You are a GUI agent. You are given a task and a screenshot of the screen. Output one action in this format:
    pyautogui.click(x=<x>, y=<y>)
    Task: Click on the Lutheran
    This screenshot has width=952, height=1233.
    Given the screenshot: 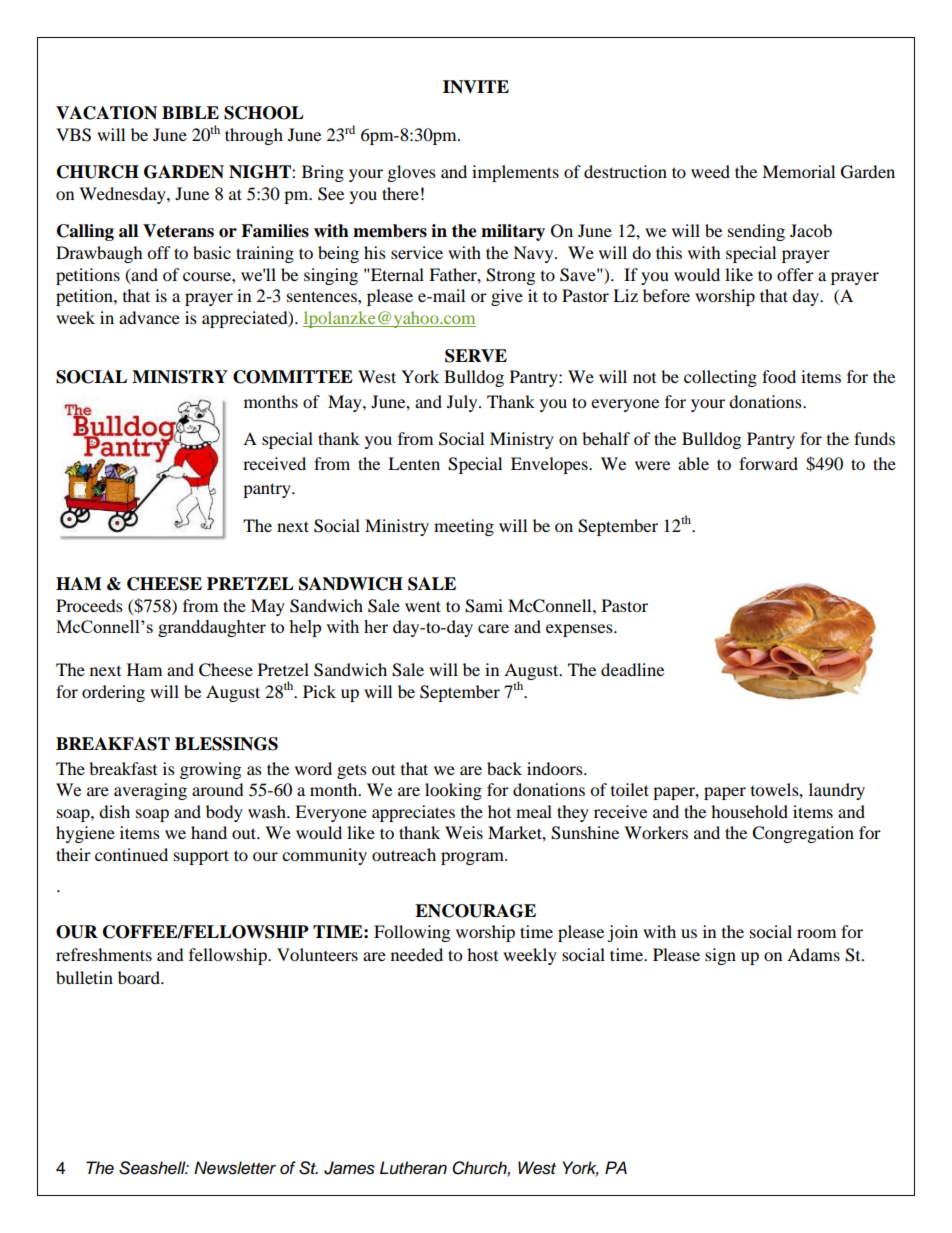 What is the action you would take?
    pyautogui.click(x=413, y=1168)
